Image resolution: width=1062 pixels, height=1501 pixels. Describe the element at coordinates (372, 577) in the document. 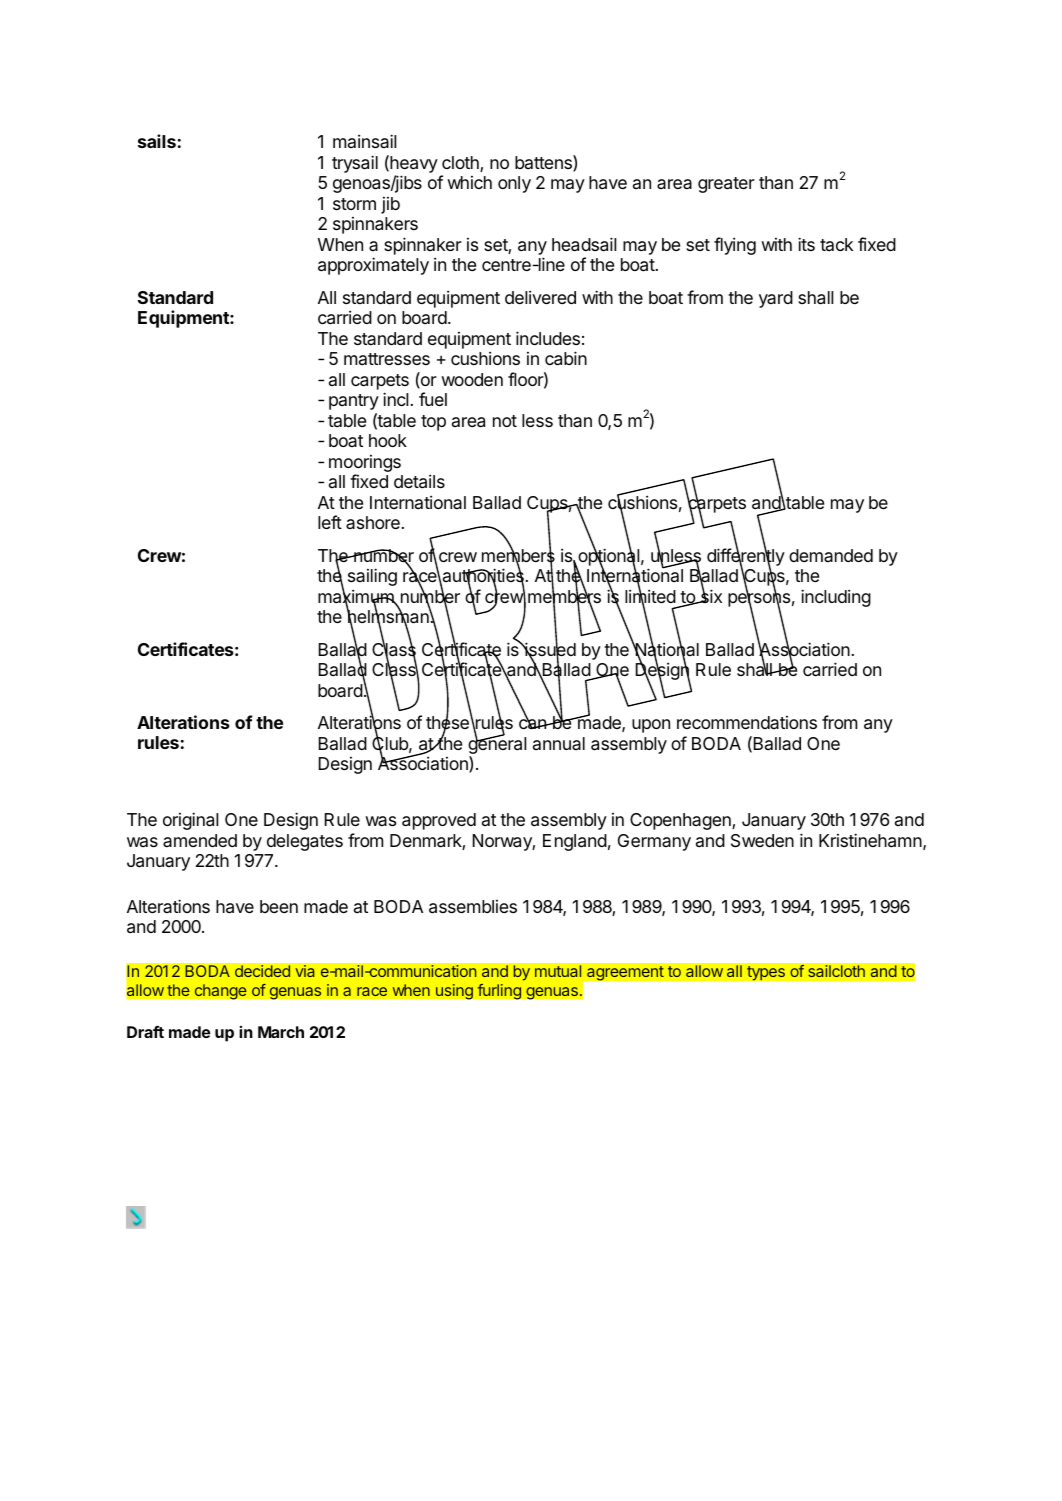

I see `sailing` at that location.
